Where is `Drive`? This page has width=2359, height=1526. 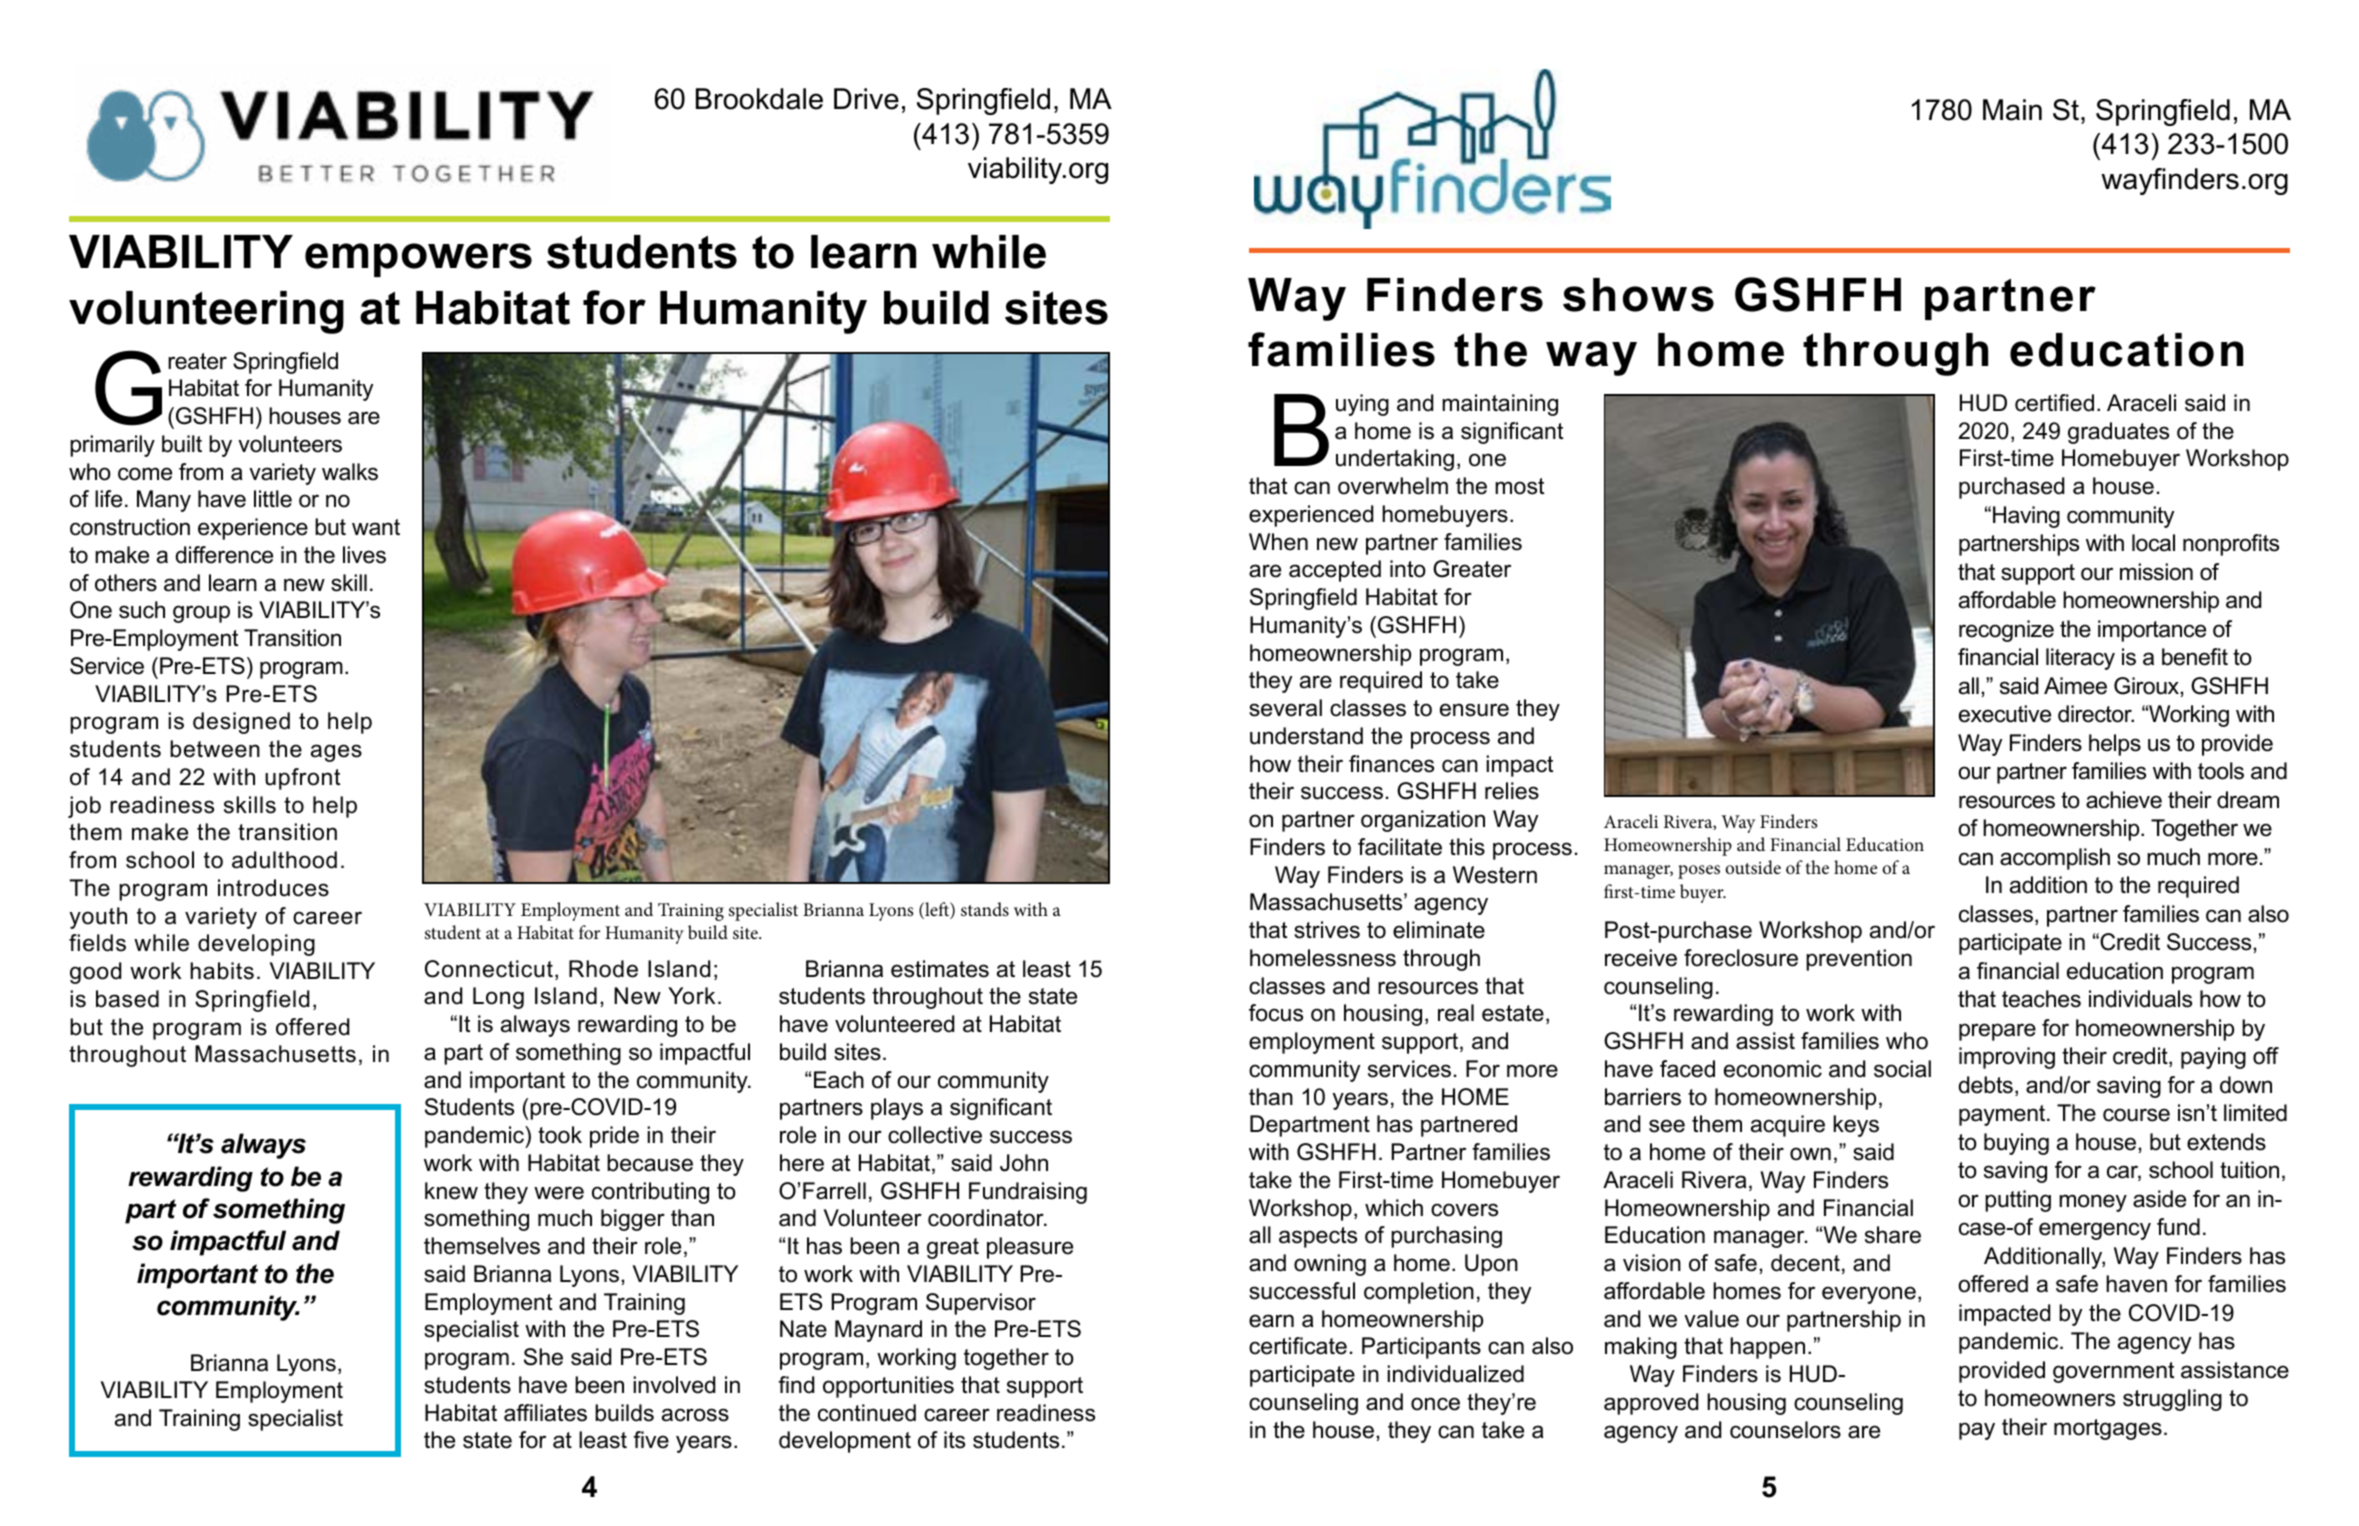 Drive is located at coordinates (866, 99).
